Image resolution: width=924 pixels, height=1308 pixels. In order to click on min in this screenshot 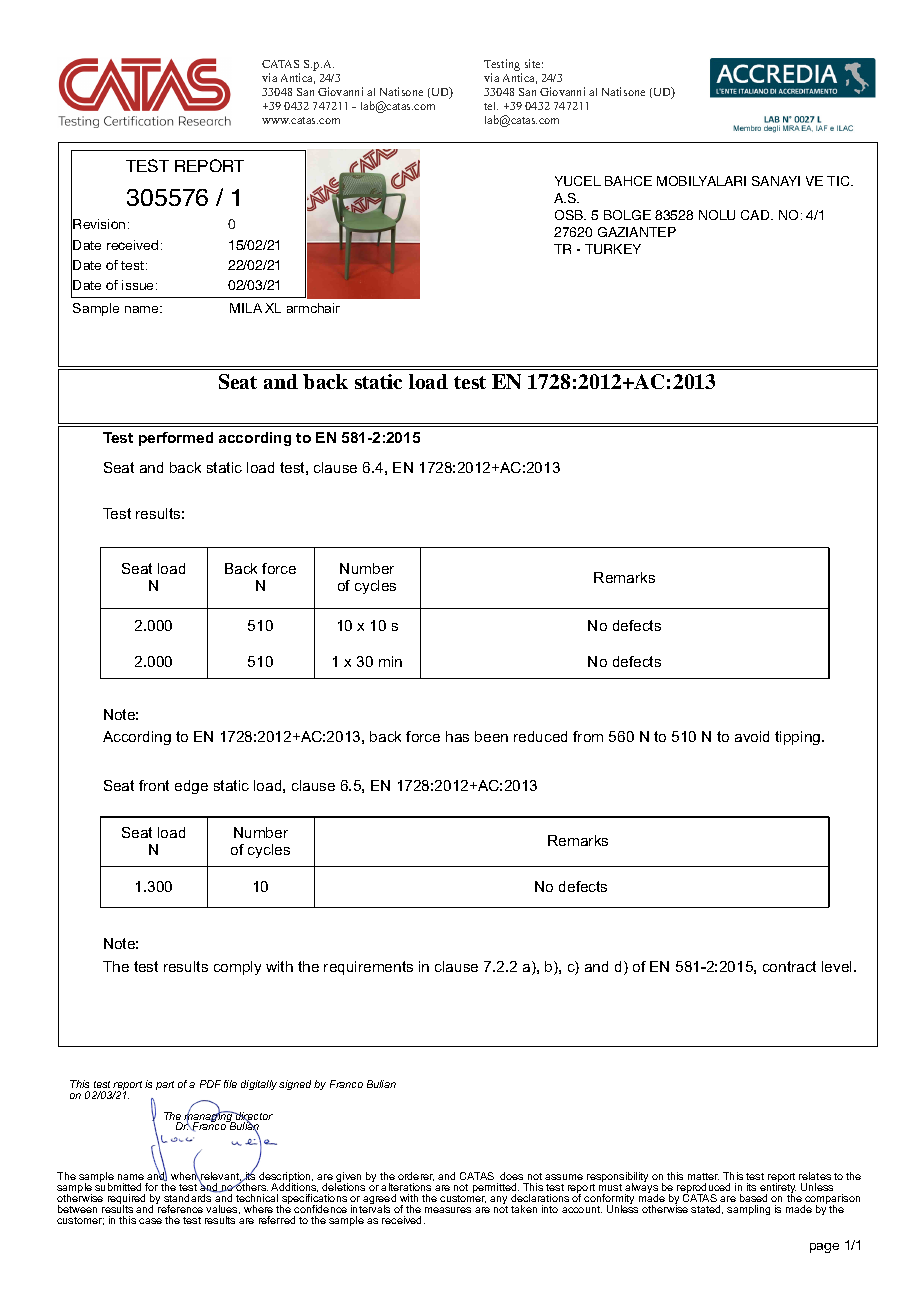, I will do `click(390, 661)`.
